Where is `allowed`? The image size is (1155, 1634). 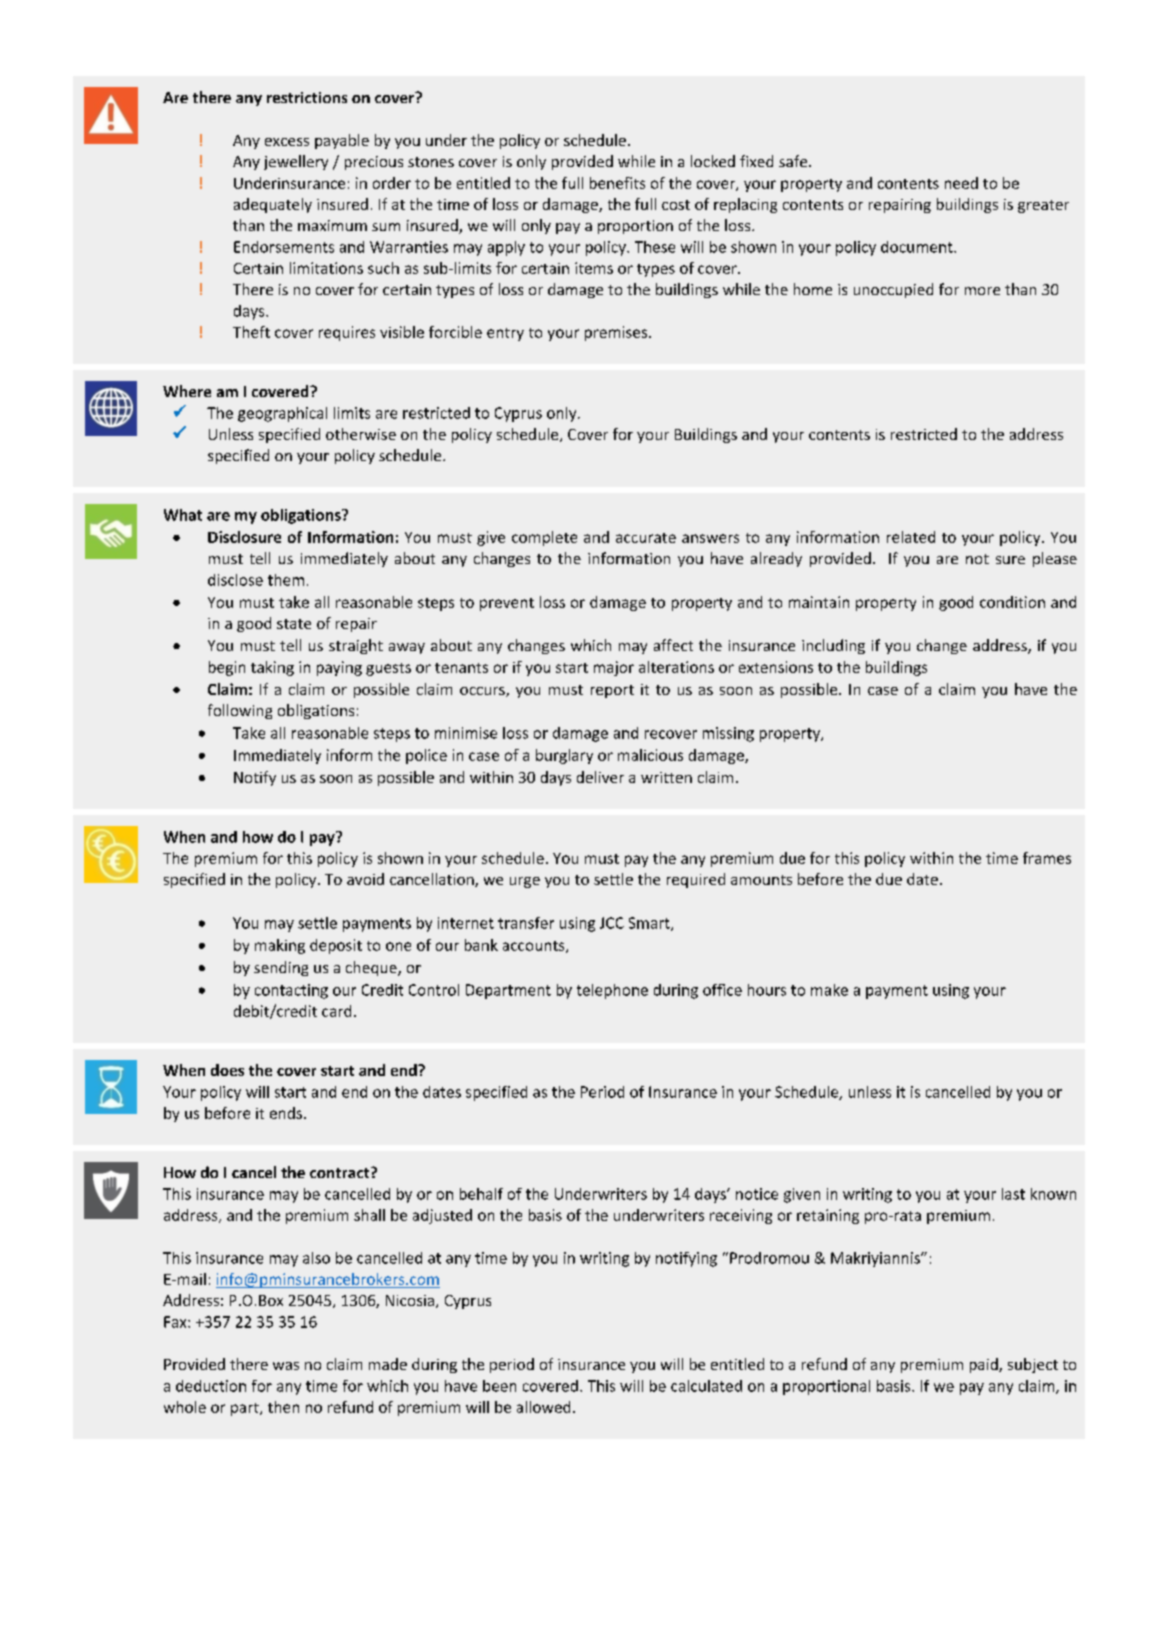
allowed is located at coordinates (543, 1407).
